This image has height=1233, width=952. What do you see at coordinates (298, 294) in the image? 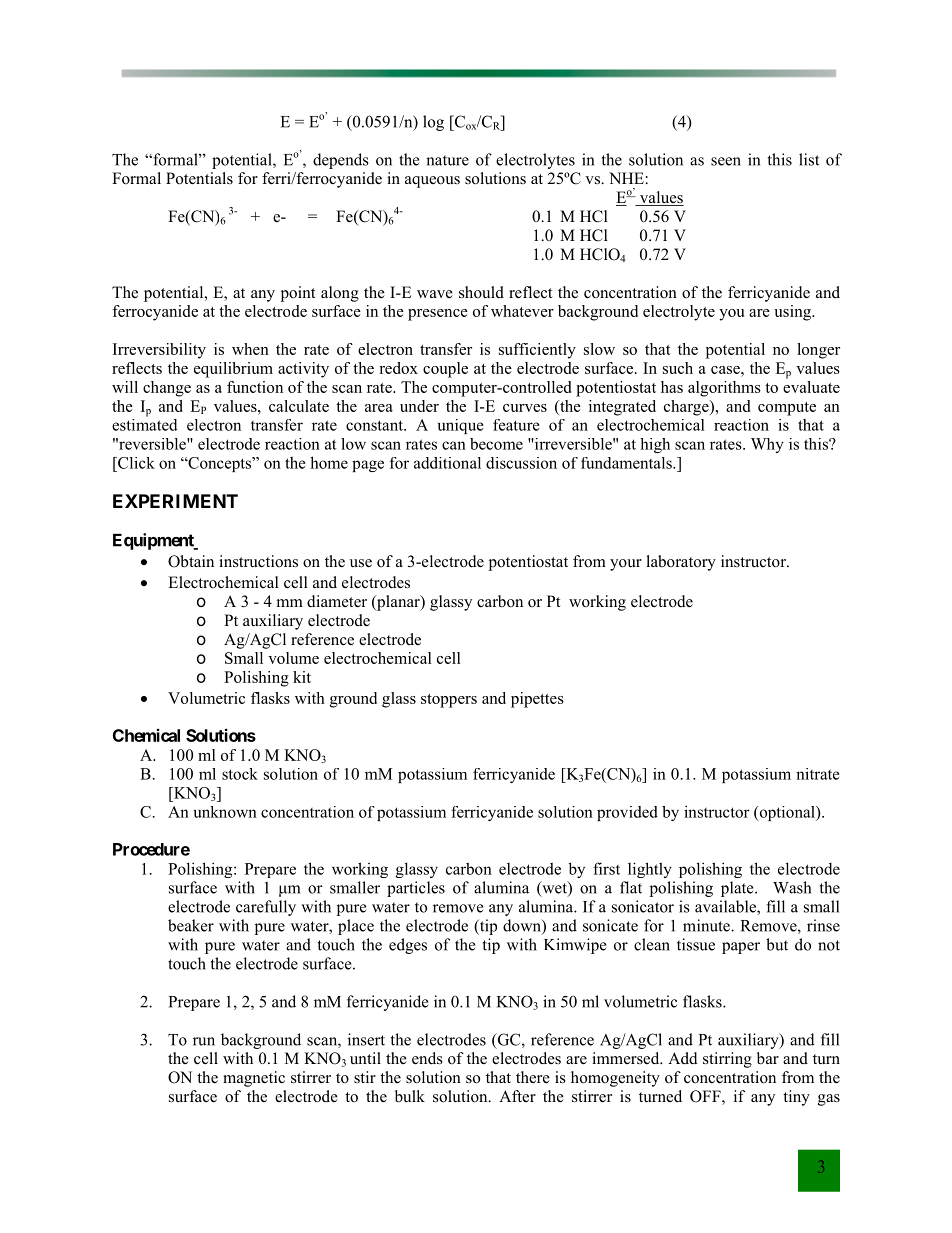
I see `point` at bounding box center [298, 294].
